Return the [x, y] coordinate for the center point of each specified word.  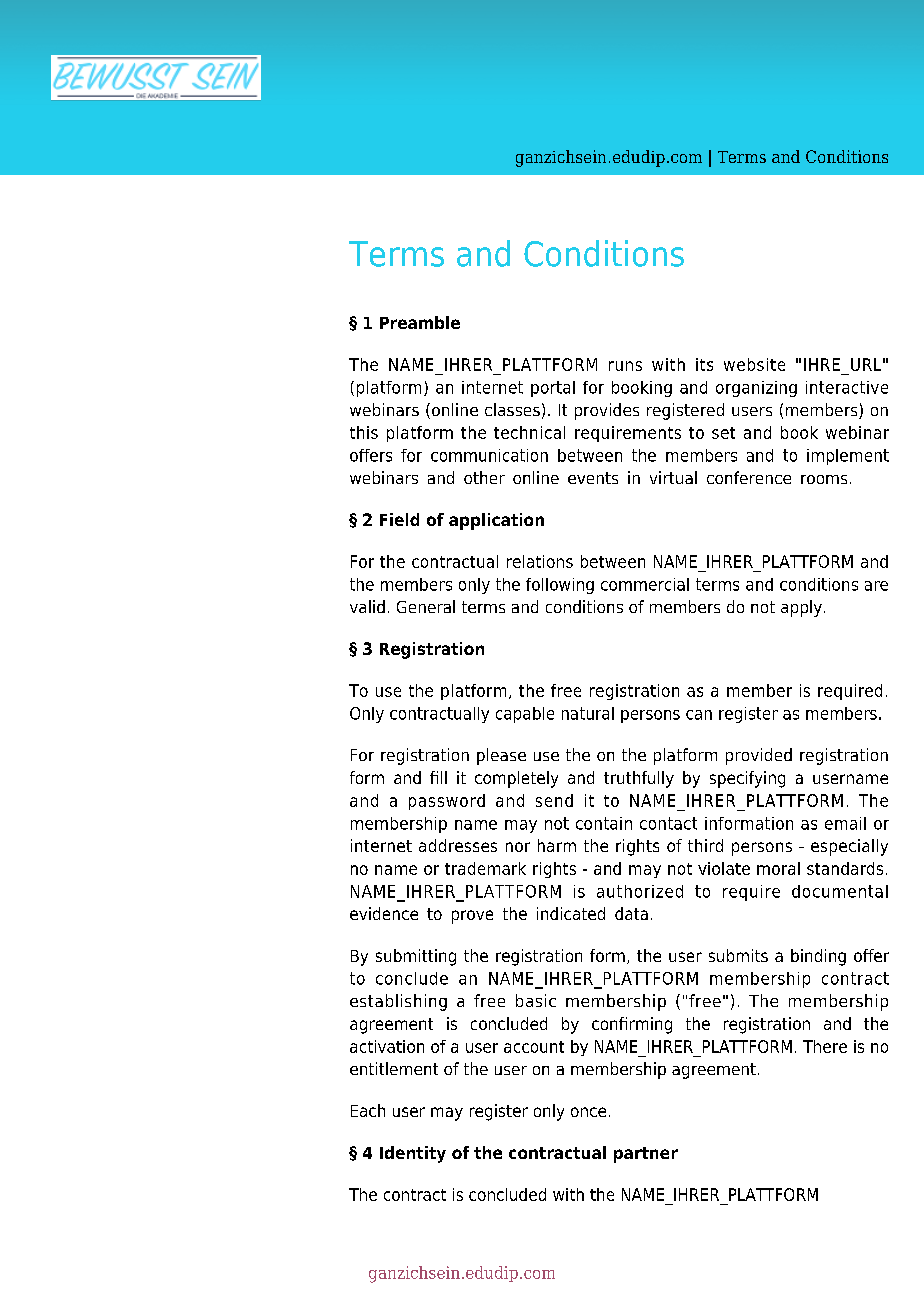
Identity [413, 1154]
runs [625, 366]
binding [818, 957]
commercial [645, 584]
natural [588, 713]
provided [759, 756]
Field [399, 519]
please [501, 756]
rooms [824, 479]
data [631, 913]
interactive [847, 387]
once [588, 1112]
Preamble [420, 322]
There [825, 1046]
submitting [416, 957]
